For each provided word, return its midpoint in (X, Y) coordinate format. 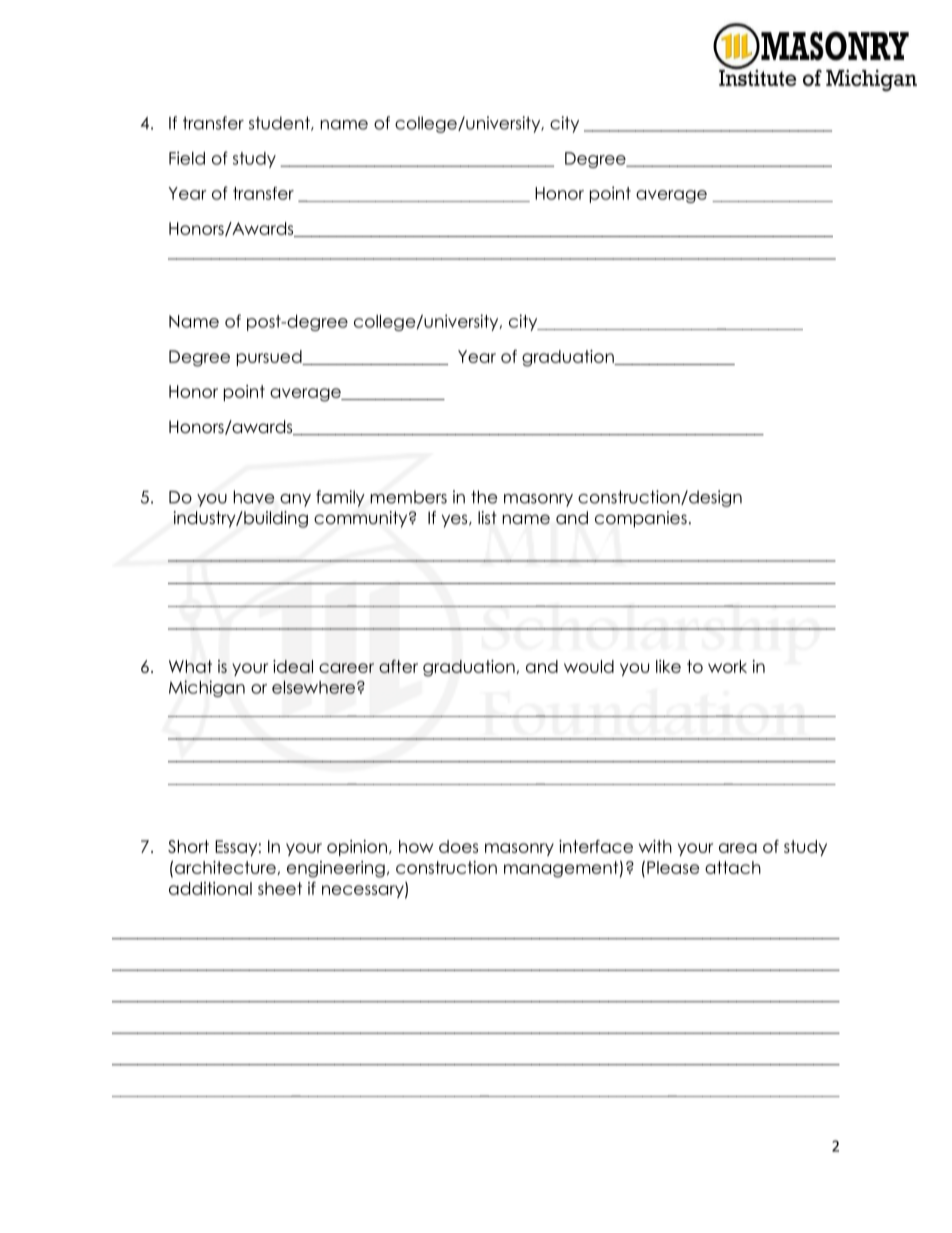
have (254, 497)
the (484, 497)
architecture (226, 868)
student (280, 123)
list (487, 518)
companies (641, 519)
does (458, 846)
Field (187, 158)
